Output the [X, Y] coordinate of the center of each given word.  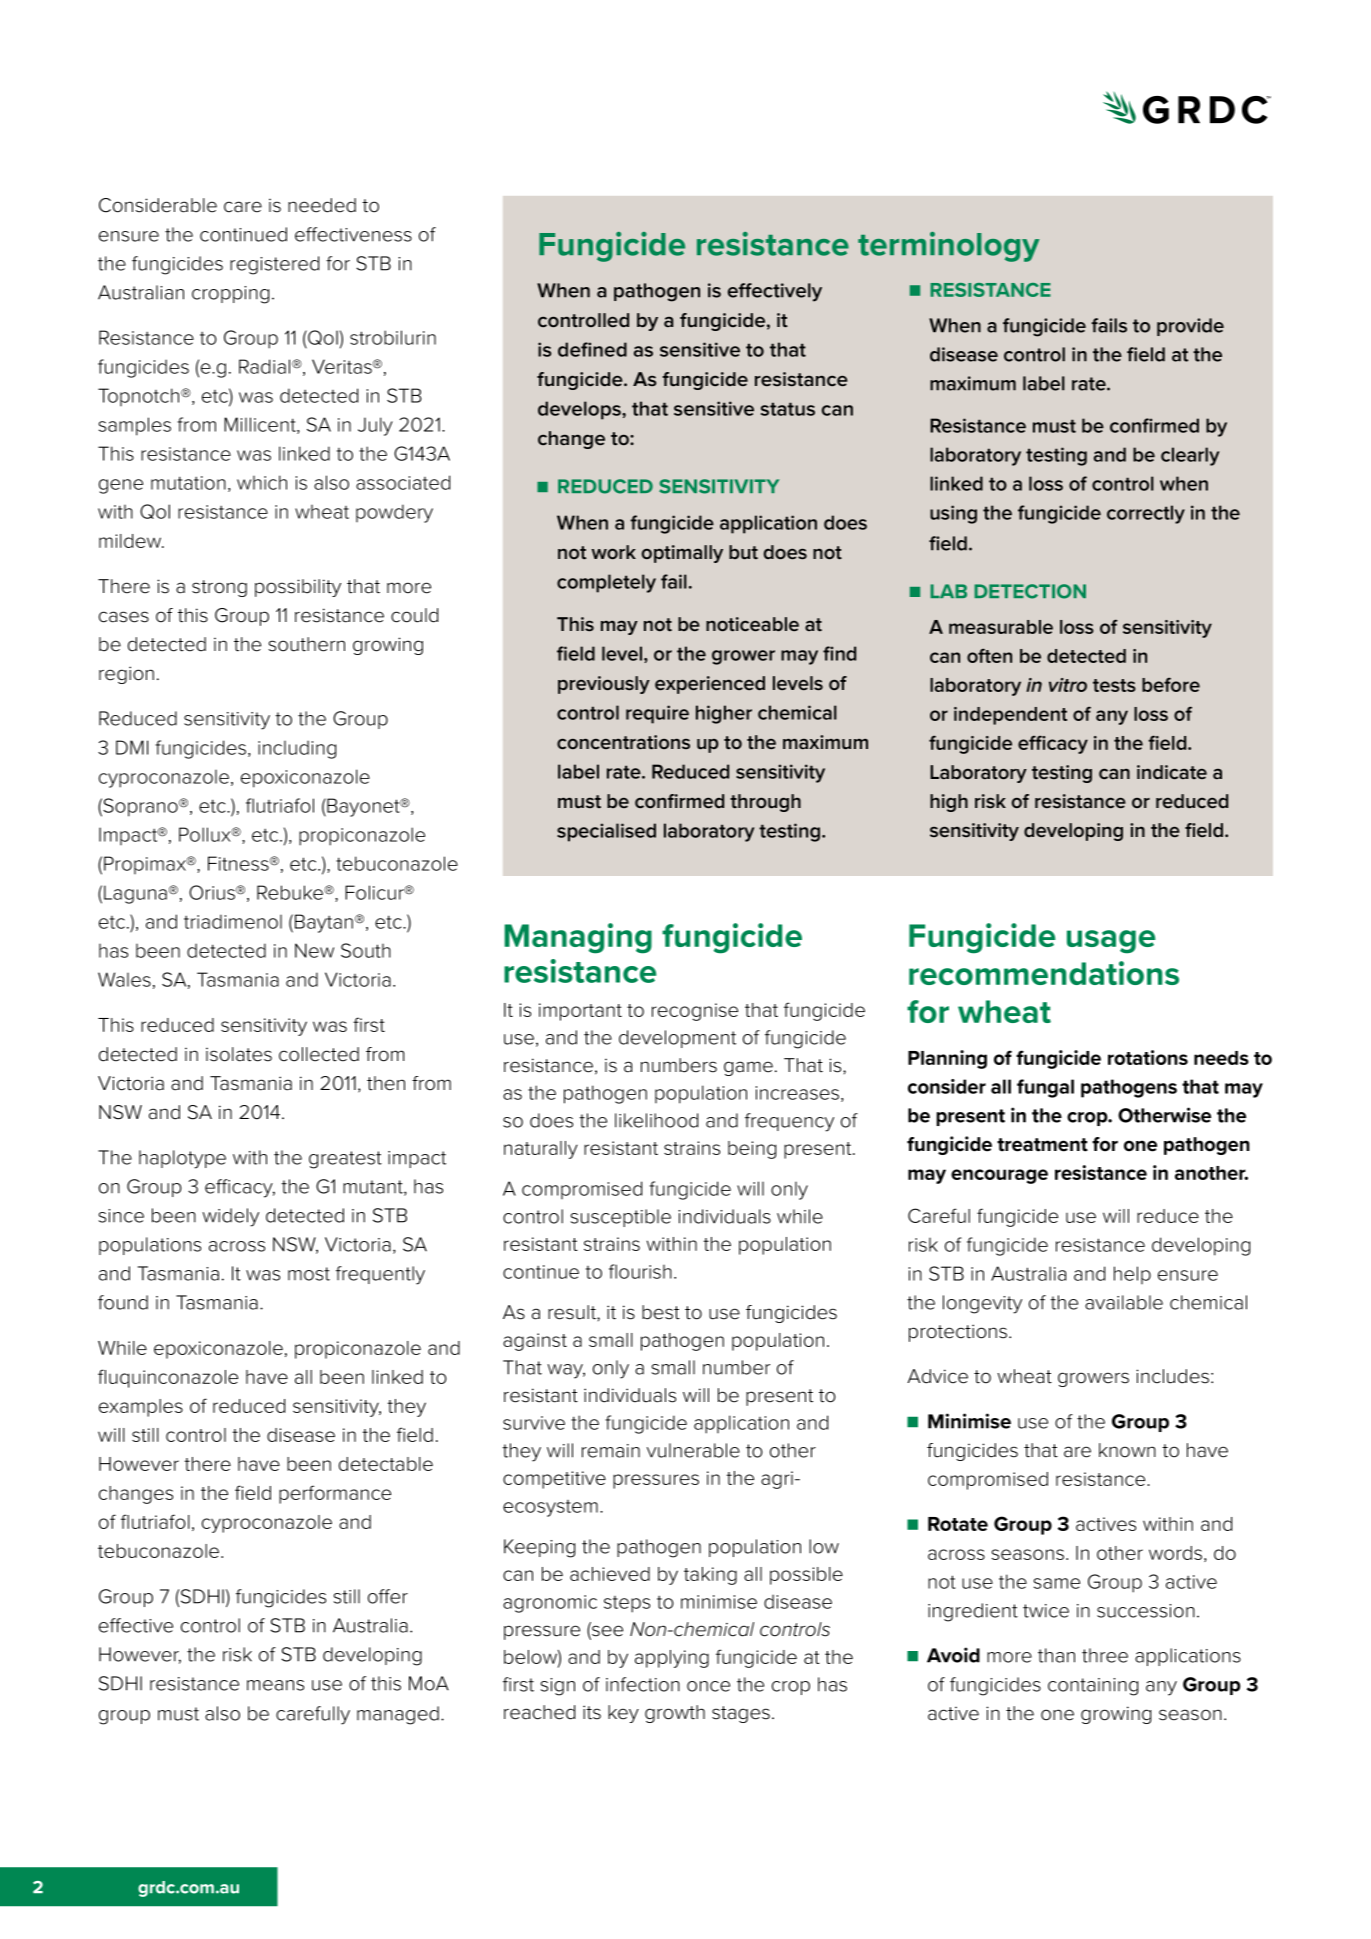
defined [592, 349]
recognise [695, 1012]
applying [672, 1659]
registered [274, 265]
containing [1093, 1687]
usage [1111, 942]
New [314, 950]
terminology [949, 247]
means [275, 1685]
